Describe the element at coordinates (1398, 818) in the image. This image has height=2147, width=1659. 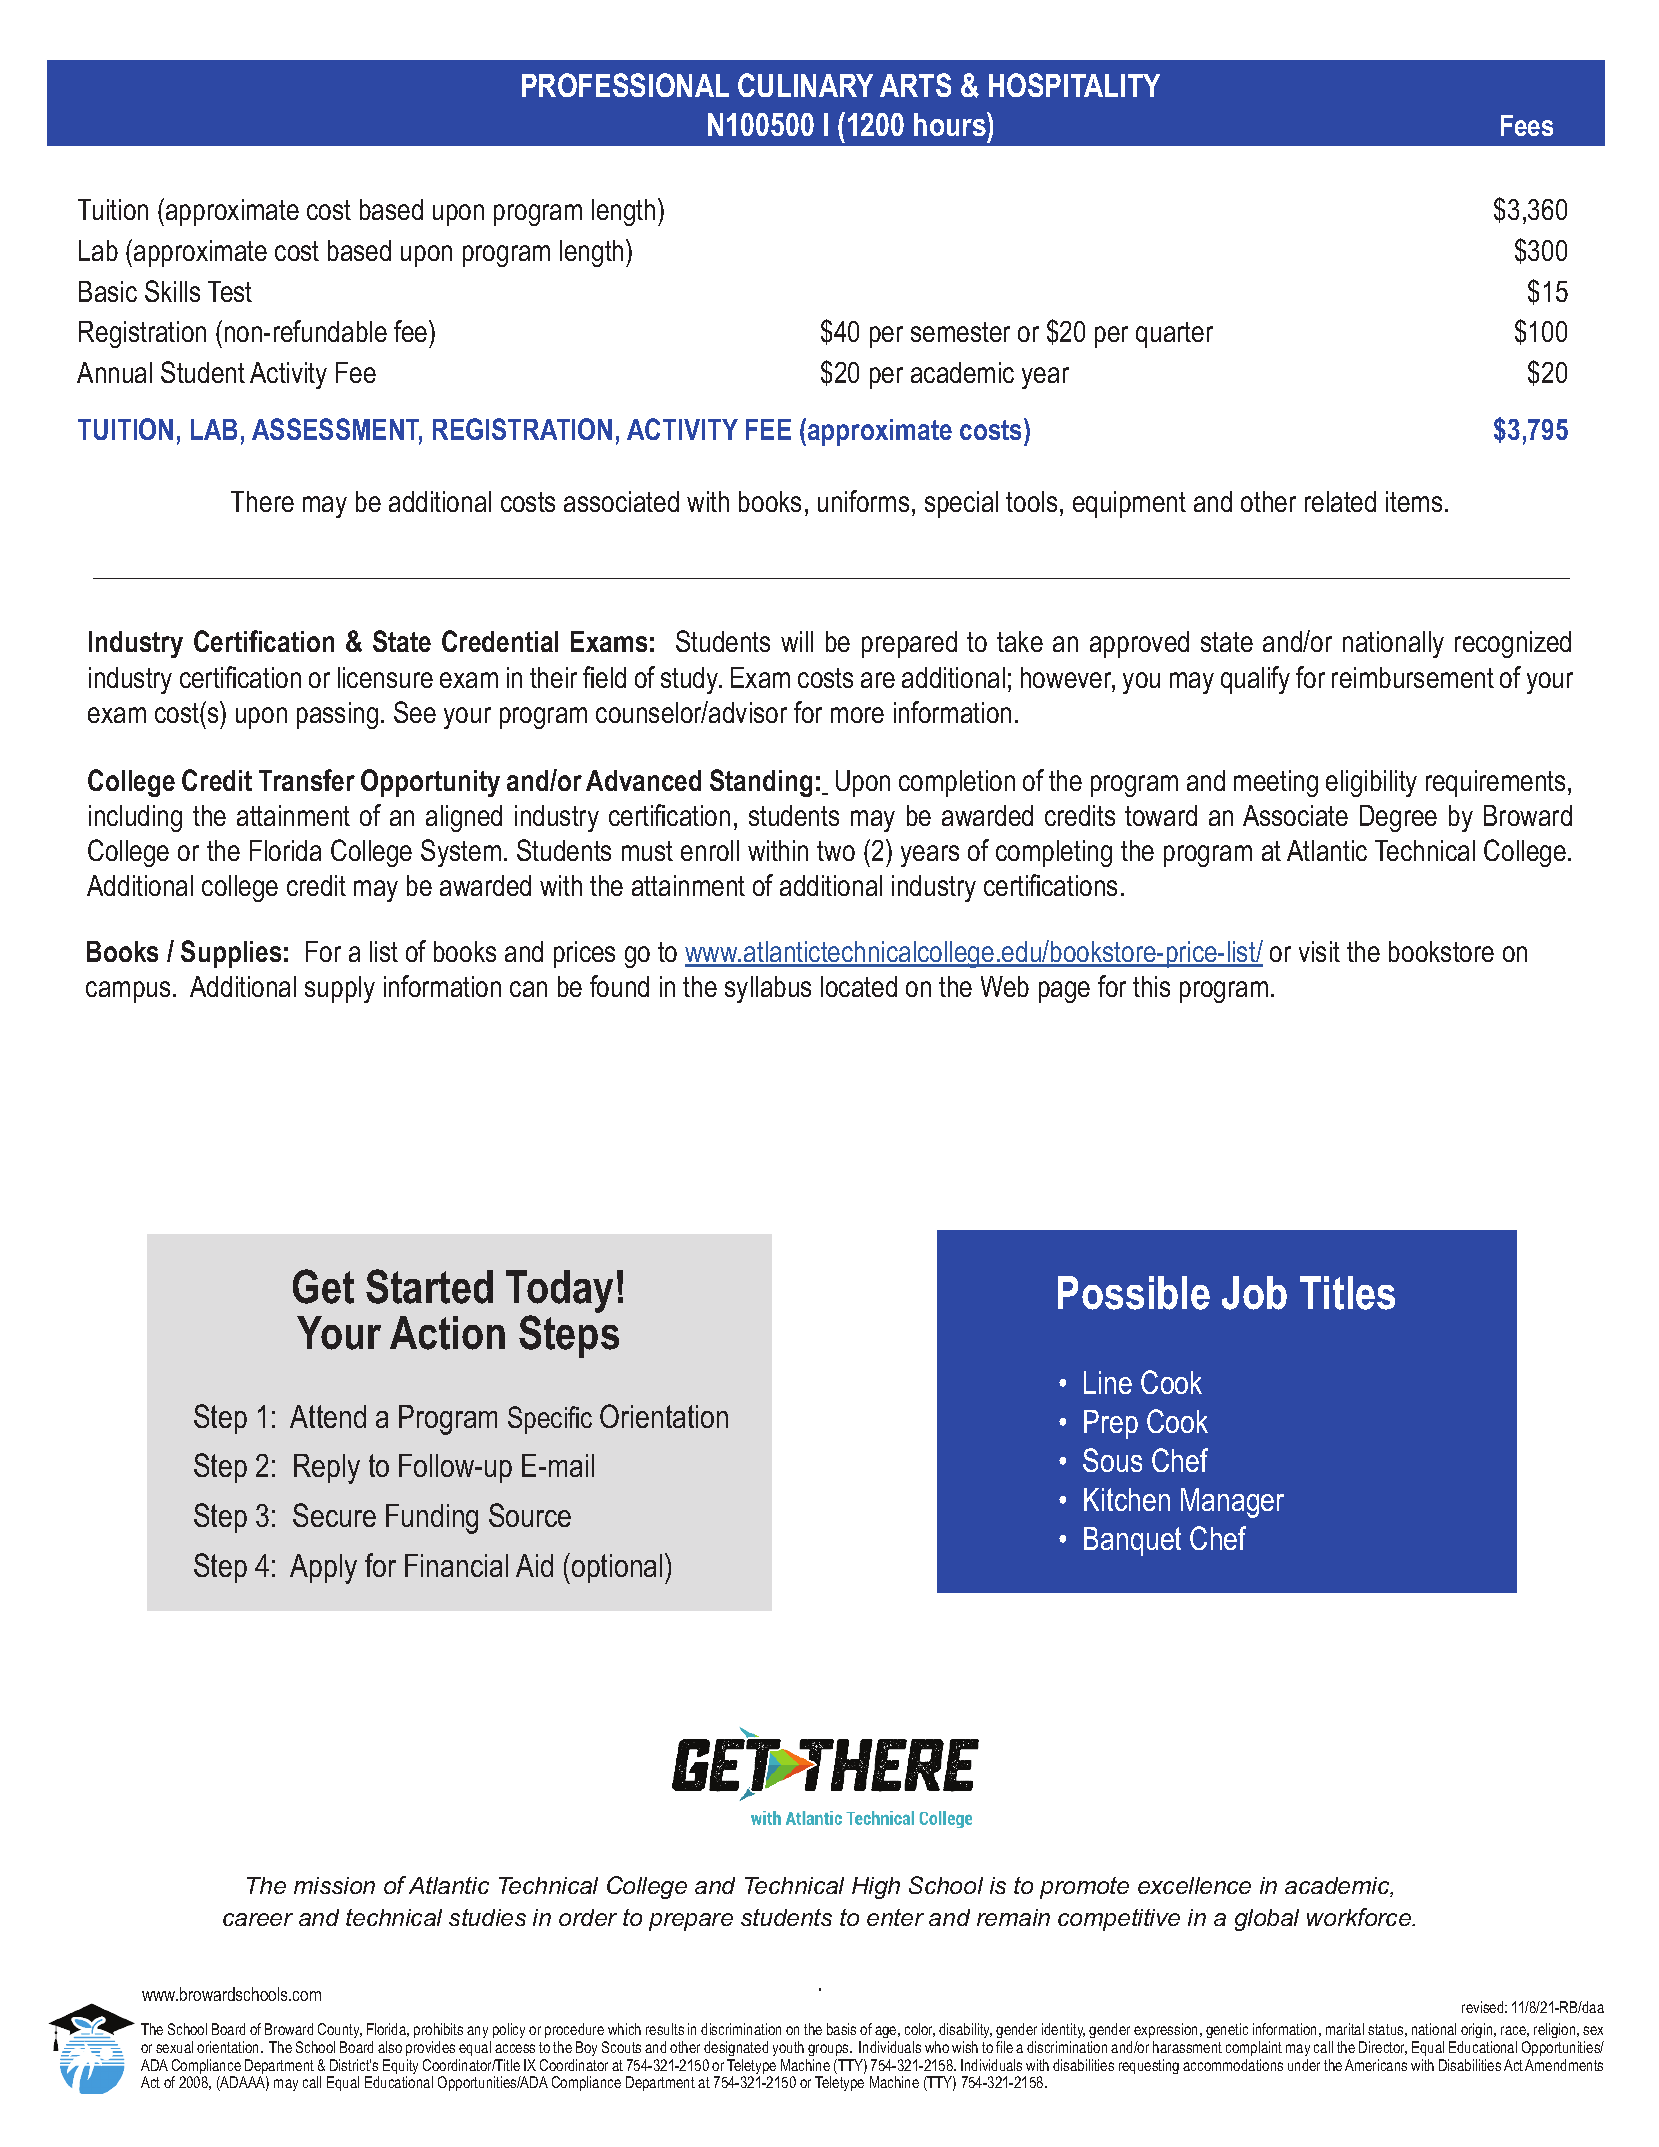
I see `Degree` at that location.
